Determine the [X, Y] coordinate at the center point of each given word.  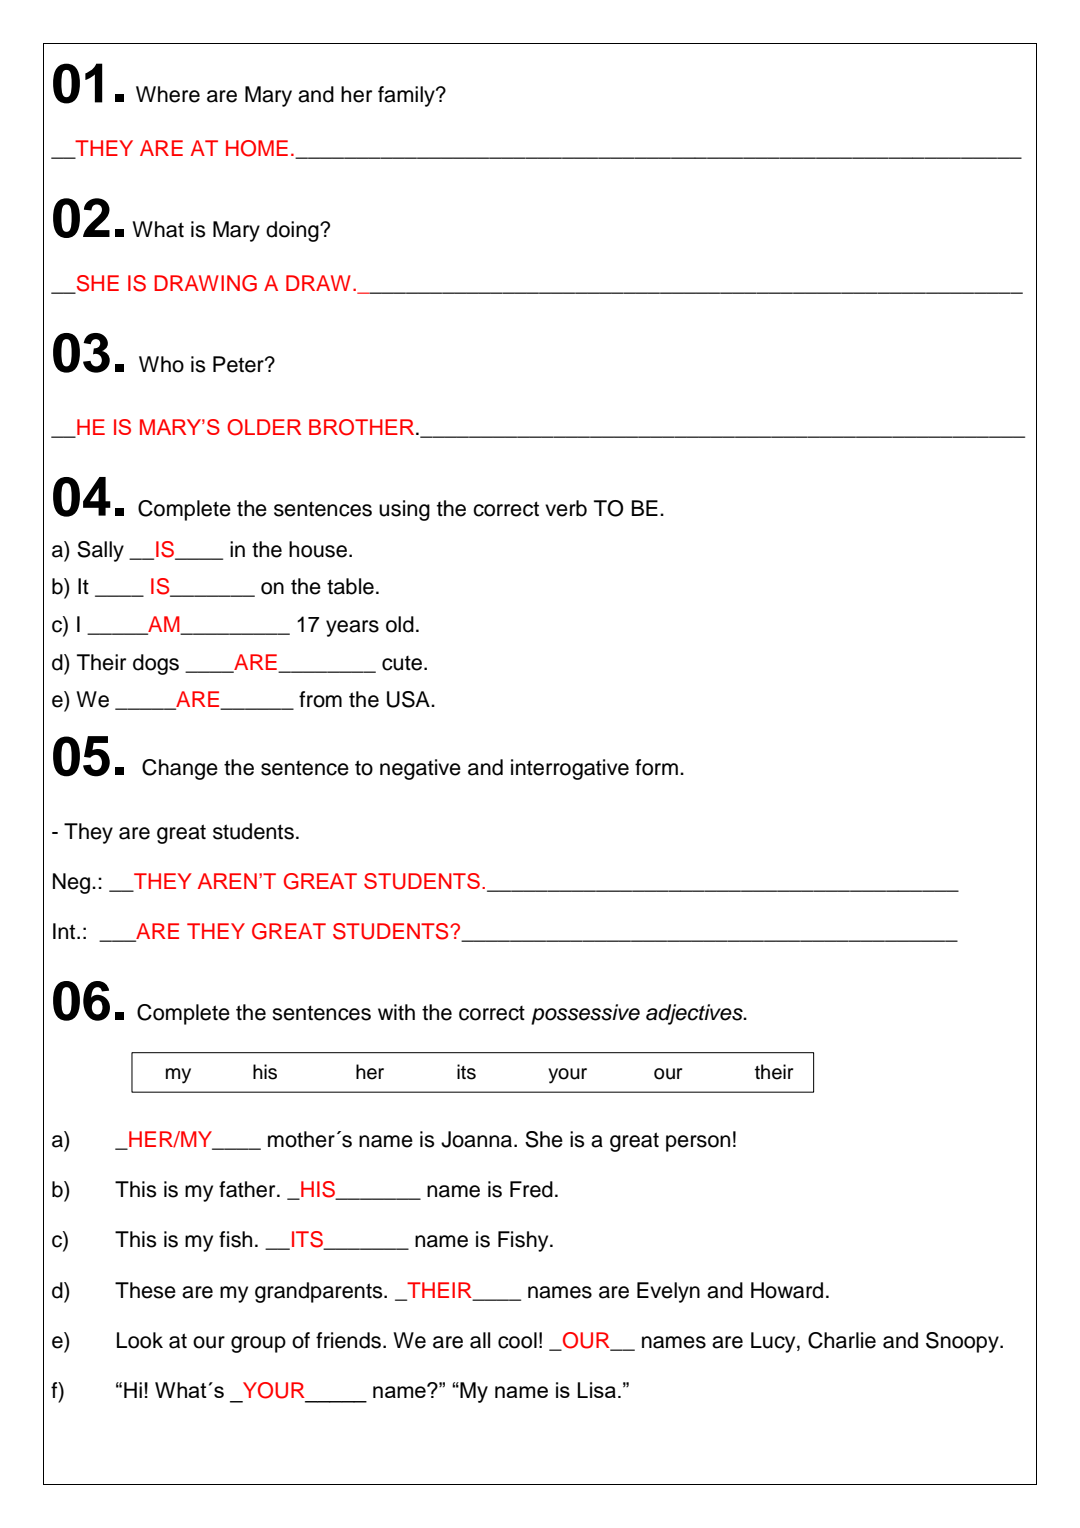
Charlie [842, 1340]
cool [517, 1340]
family [407, 96]
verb [566, 508]
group [258, 1344]
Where [168, 94]
